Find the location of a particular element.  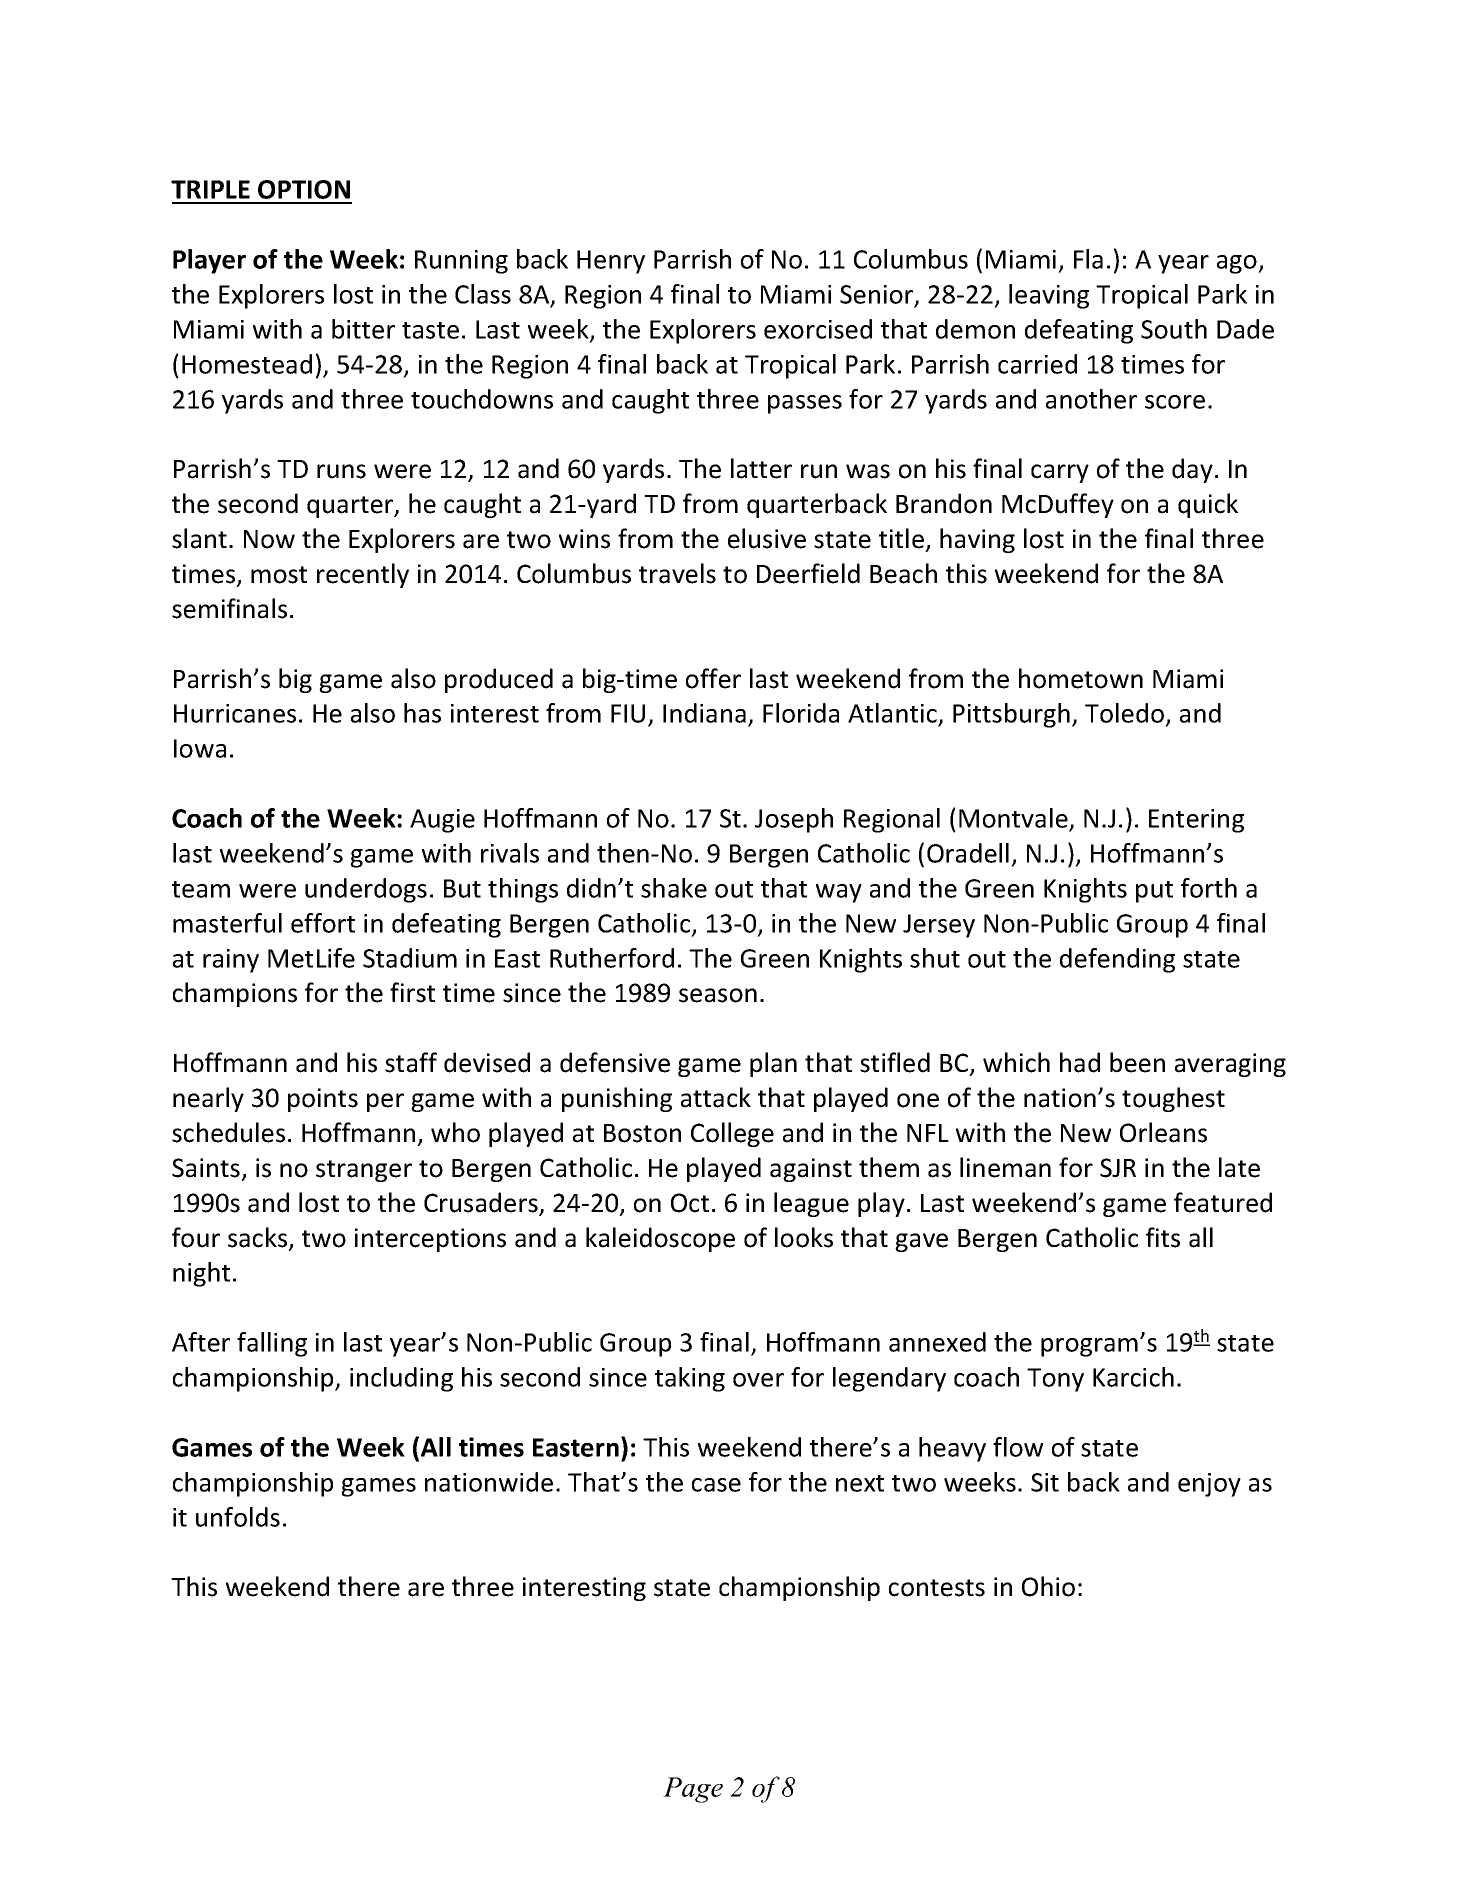

Fla is located at coordinates (1088, 259).
